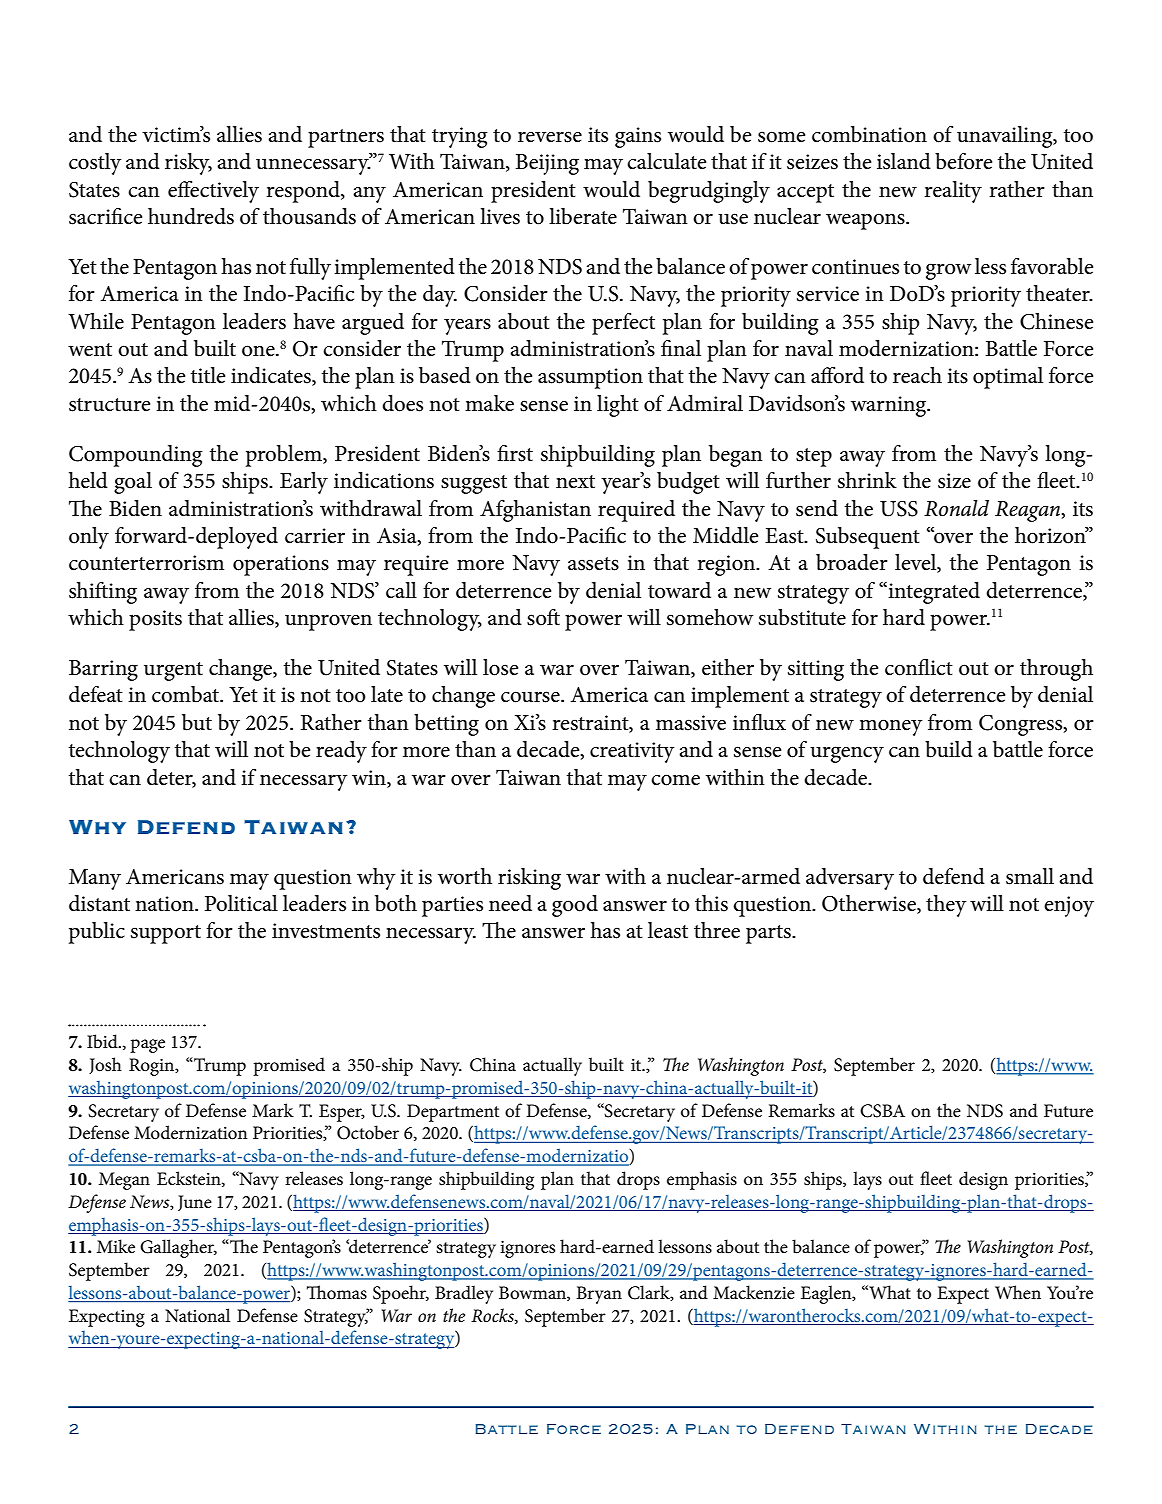 The width and height of the screenshot is (1162, 1504). I want to click on Beijing, so click(547, 164).
